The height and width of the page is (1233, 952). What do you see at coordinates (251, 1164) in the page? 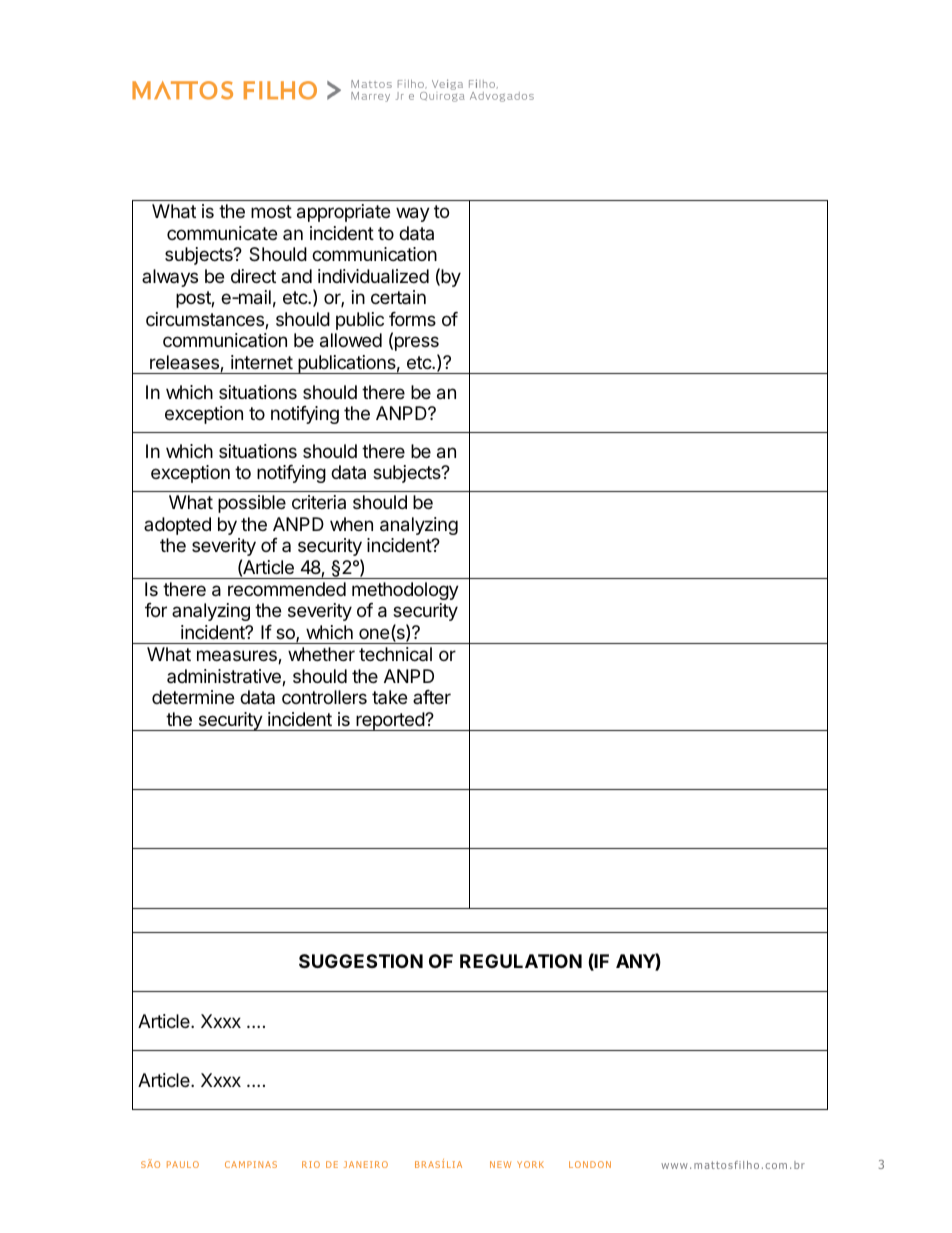
I see `CAMPINAS` at bounding box center [251, 1164].
